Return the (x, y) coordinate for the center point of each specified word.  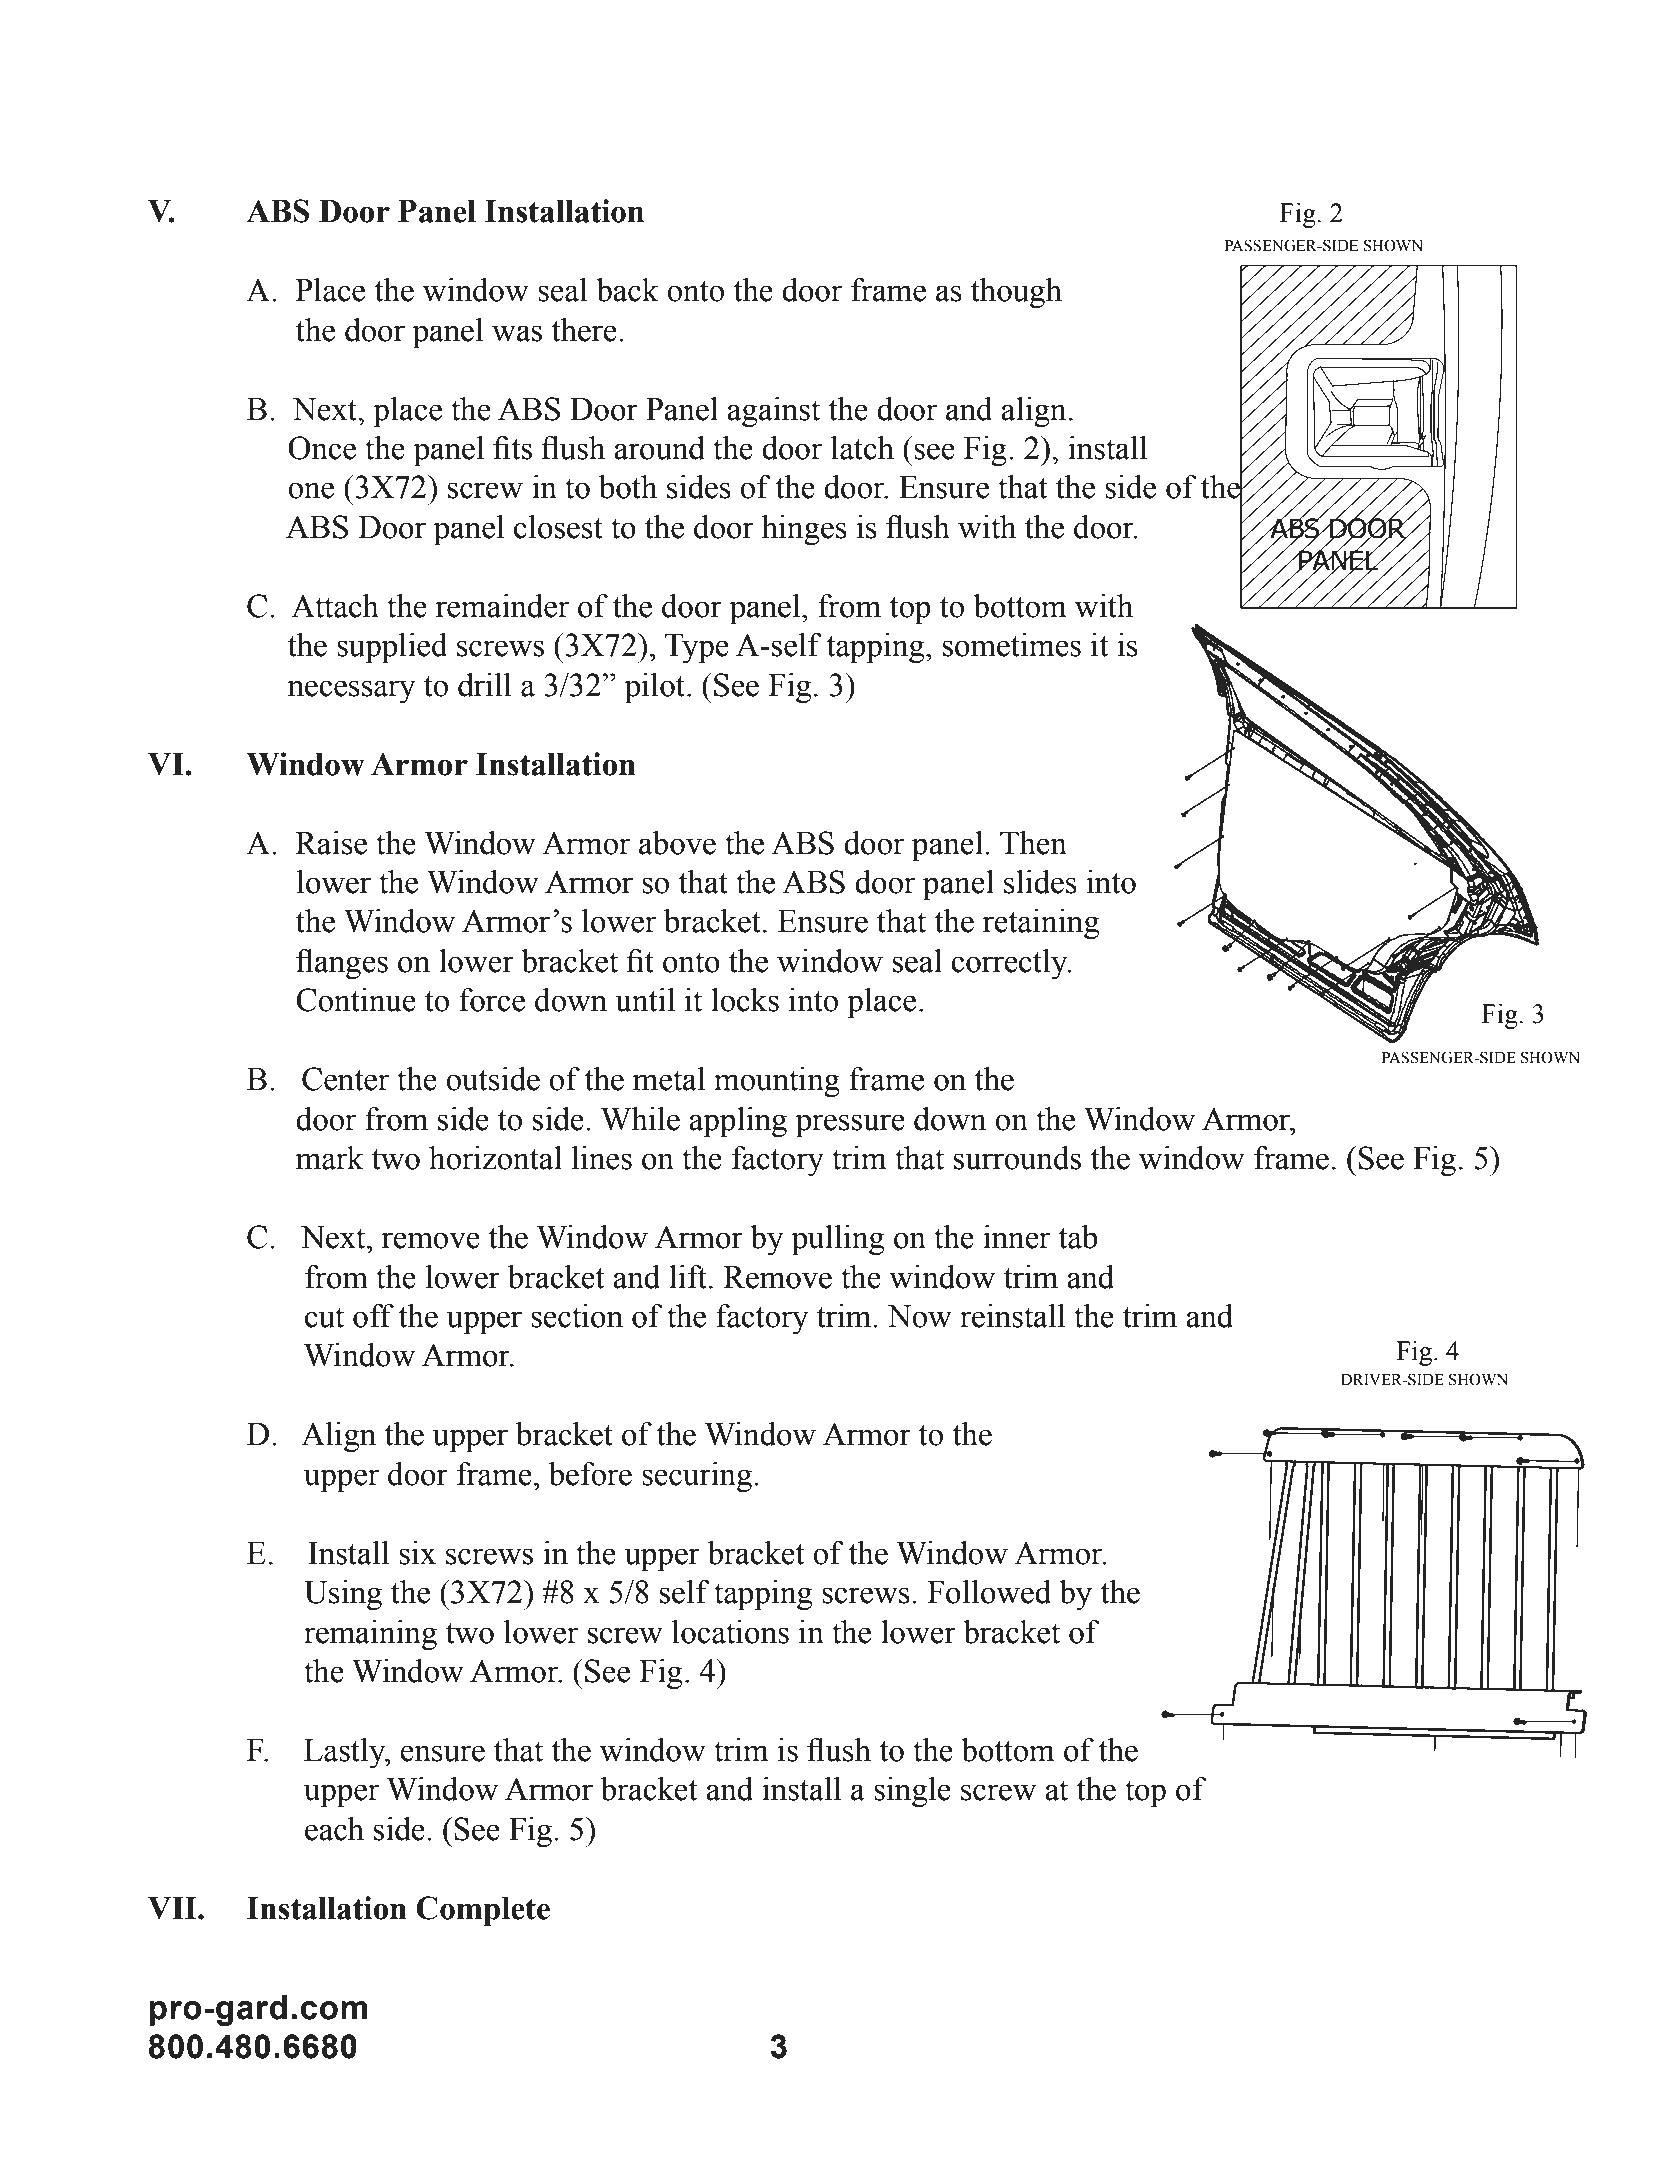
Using (343, 1595)
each (334, 1829)
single (912, 1792)
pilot (656, 688)
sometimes (1012, 645)
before (590, 1474)
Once (322, 448)
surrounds (1017, 1158)
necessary (351, 691)
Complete (483, 1911)
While (640, 1119)
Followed (989, 1592)
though (1016, 293)
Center (345, 1079)
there (584, 330)
